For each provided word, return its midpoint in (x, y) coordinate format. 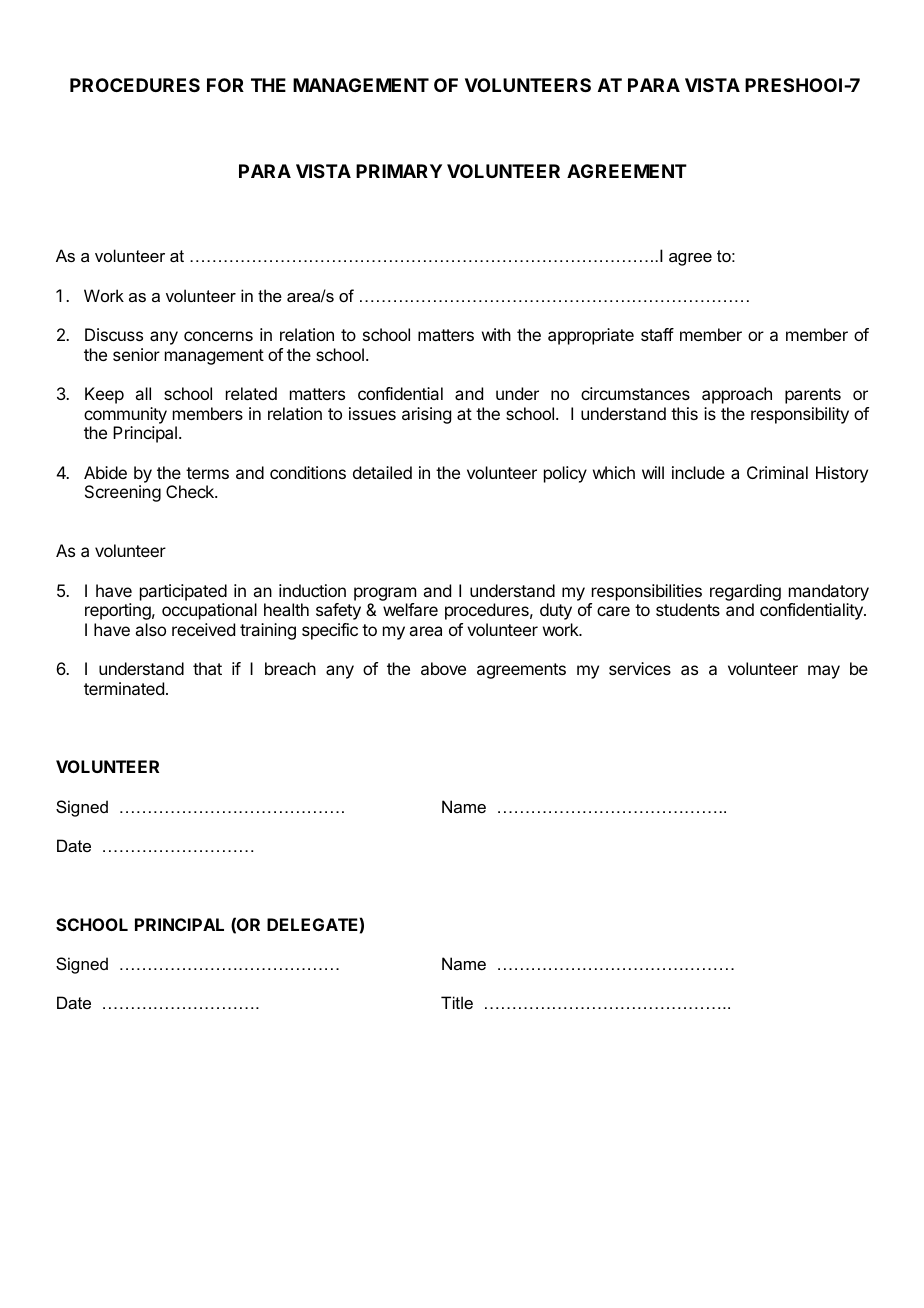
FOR (225, 85)
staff (657, 334)
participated (183, 592)
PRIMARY (399, 171)
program (385, 594)
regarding (745, 592)
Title (457, 1002)
